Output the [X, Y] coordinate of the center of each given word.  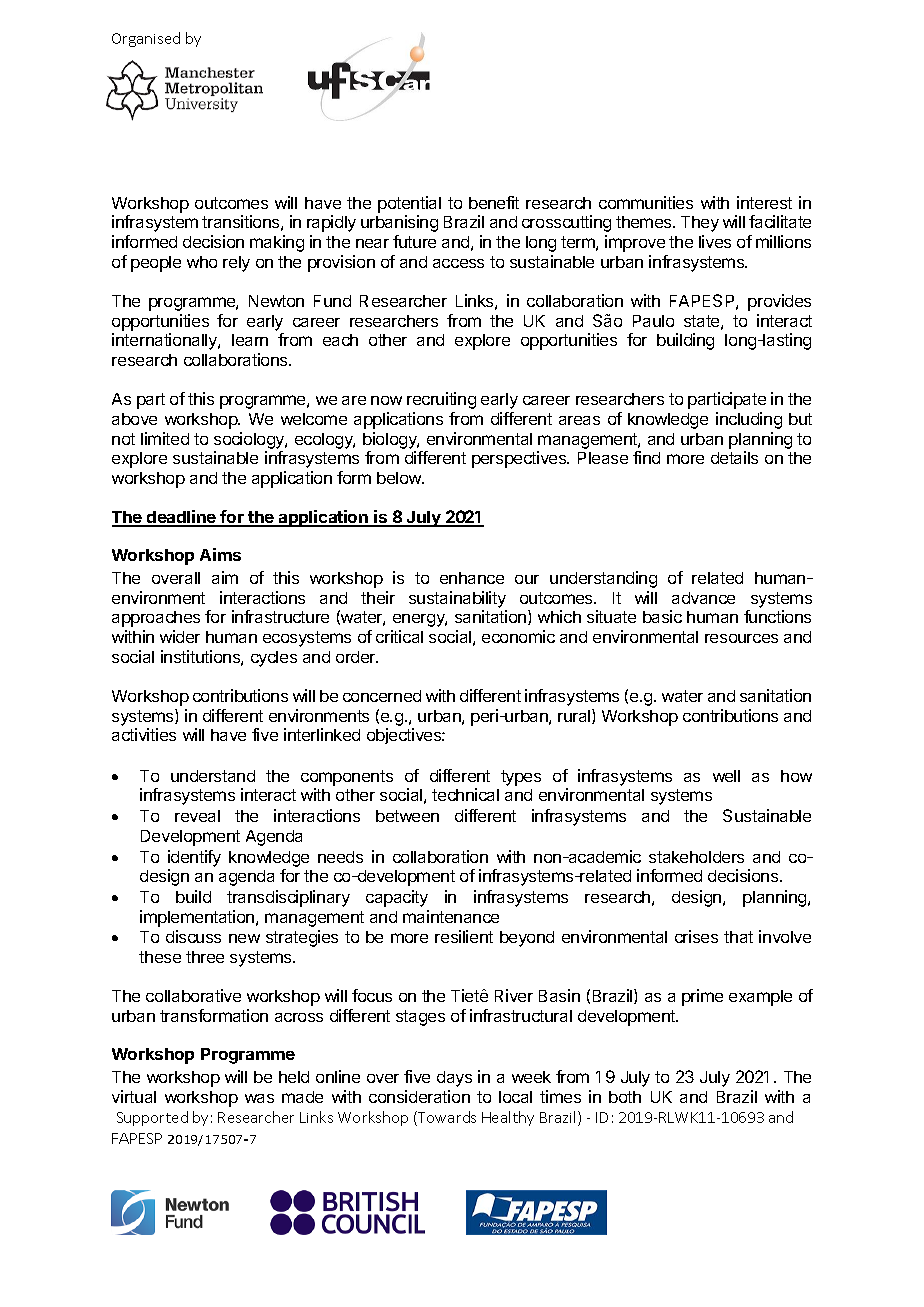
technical [465, 794]
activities [144, 734]
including [749, 420]
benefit [494, 202]
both [625, 1097]
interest [764, 202]
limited [165, 438]
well [726, 776]
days [454, 1079]
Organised [146, 39]
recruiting [441, 400]
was [259, 1098]
